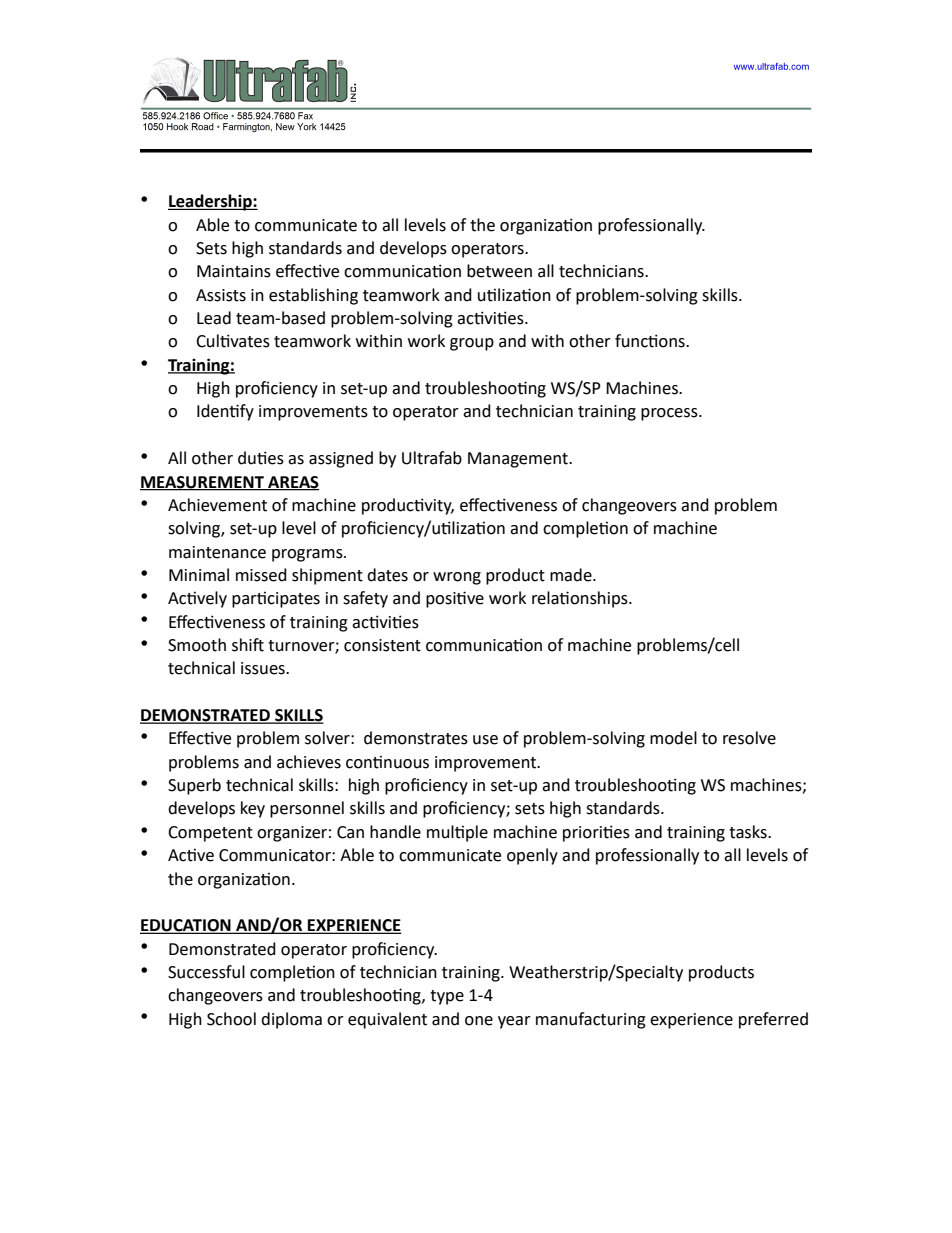  I want to click on process, so click(670, 414).
